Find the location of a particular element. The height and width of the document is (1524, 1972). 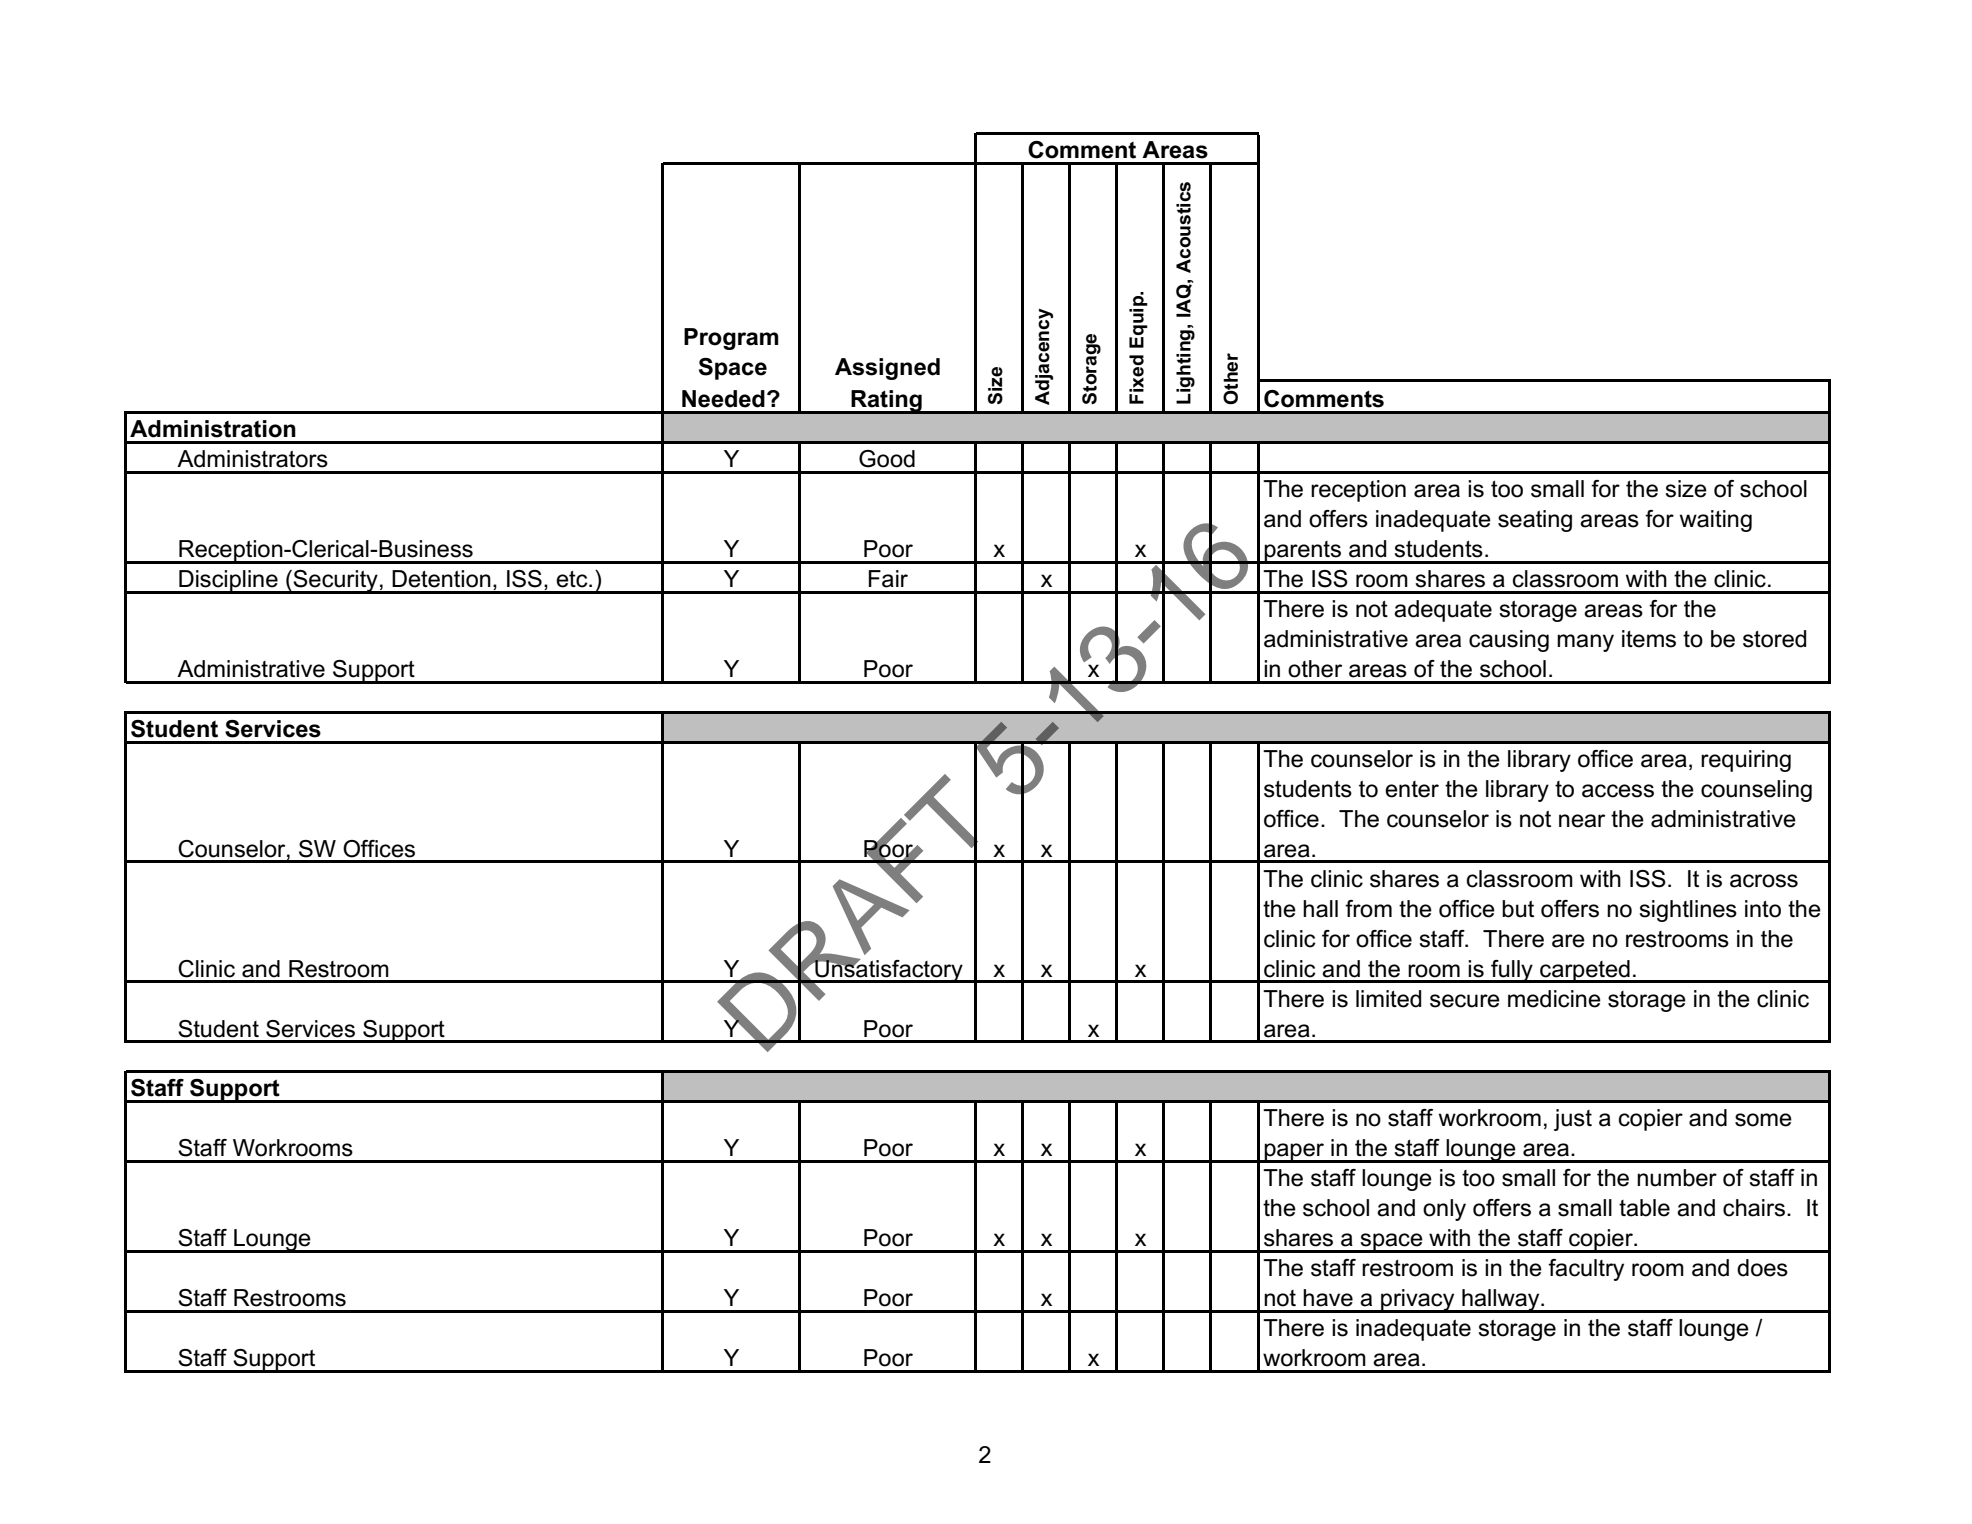

have is located at coordinates (1328, 1298).
